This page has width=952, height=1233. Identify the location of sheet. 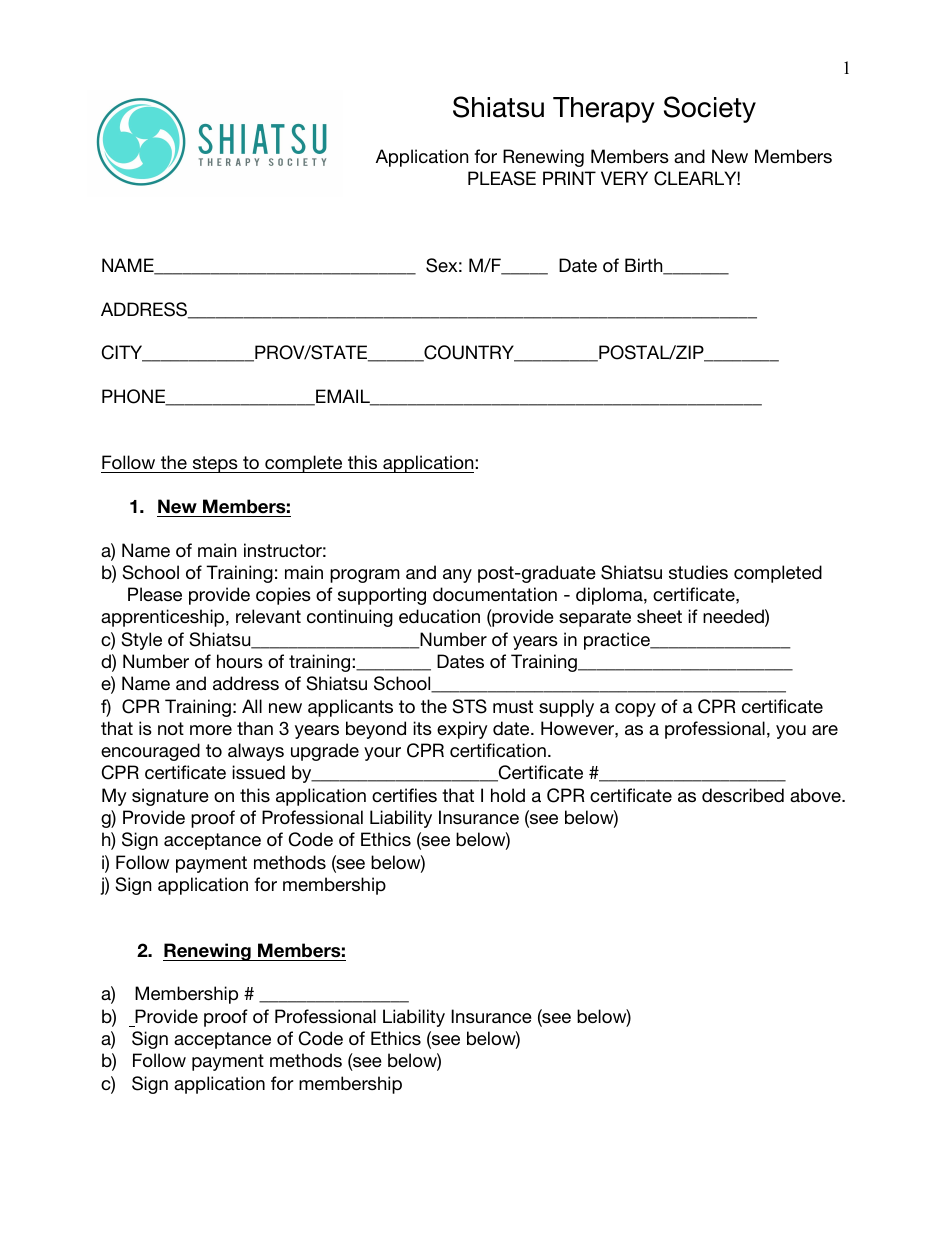
(659, 616).
